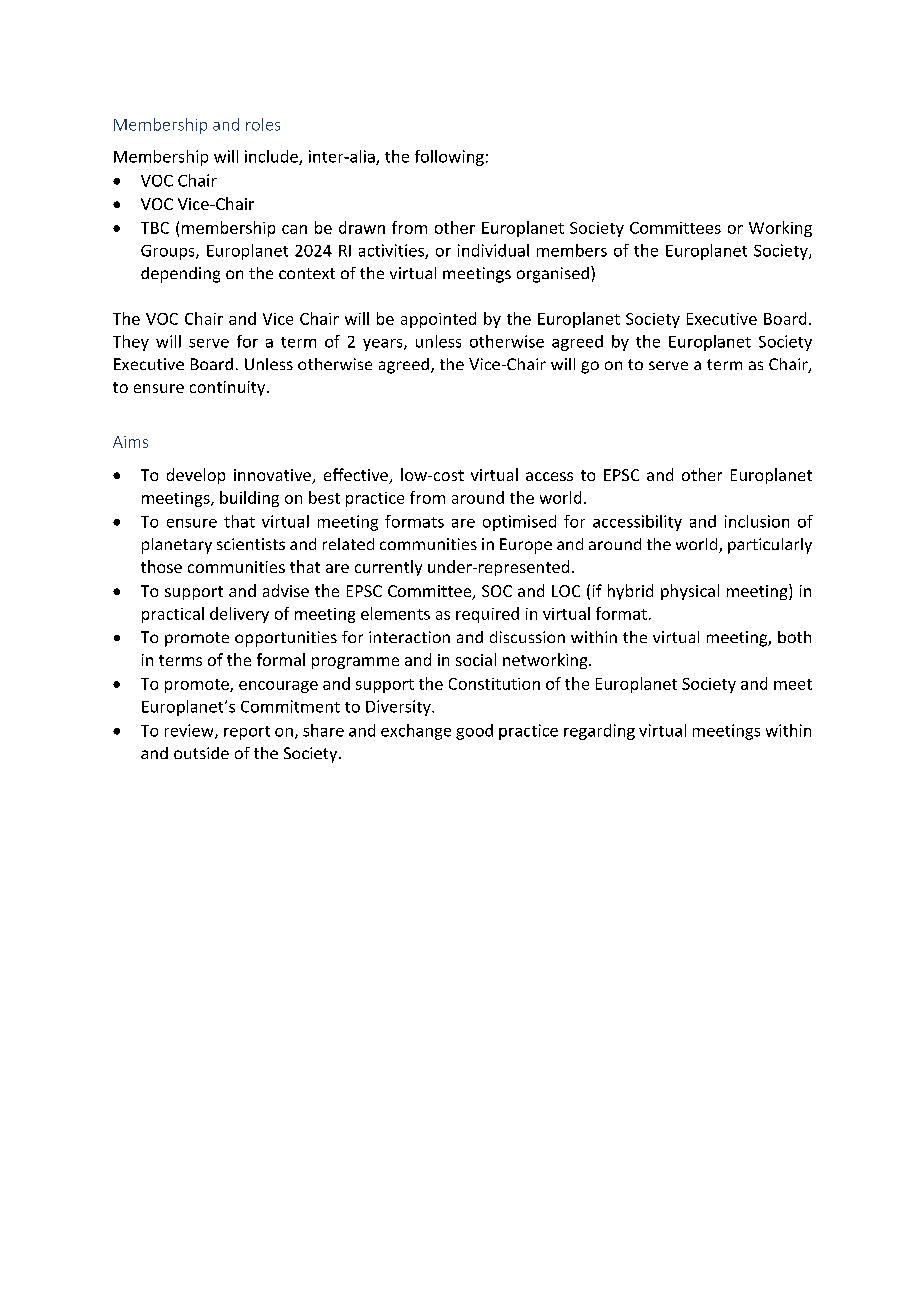 Image resolution: width=924 pixels, height=1308 pixels. Describe the element at coordinates (449, 158) in the document. I see `following` at that location.
